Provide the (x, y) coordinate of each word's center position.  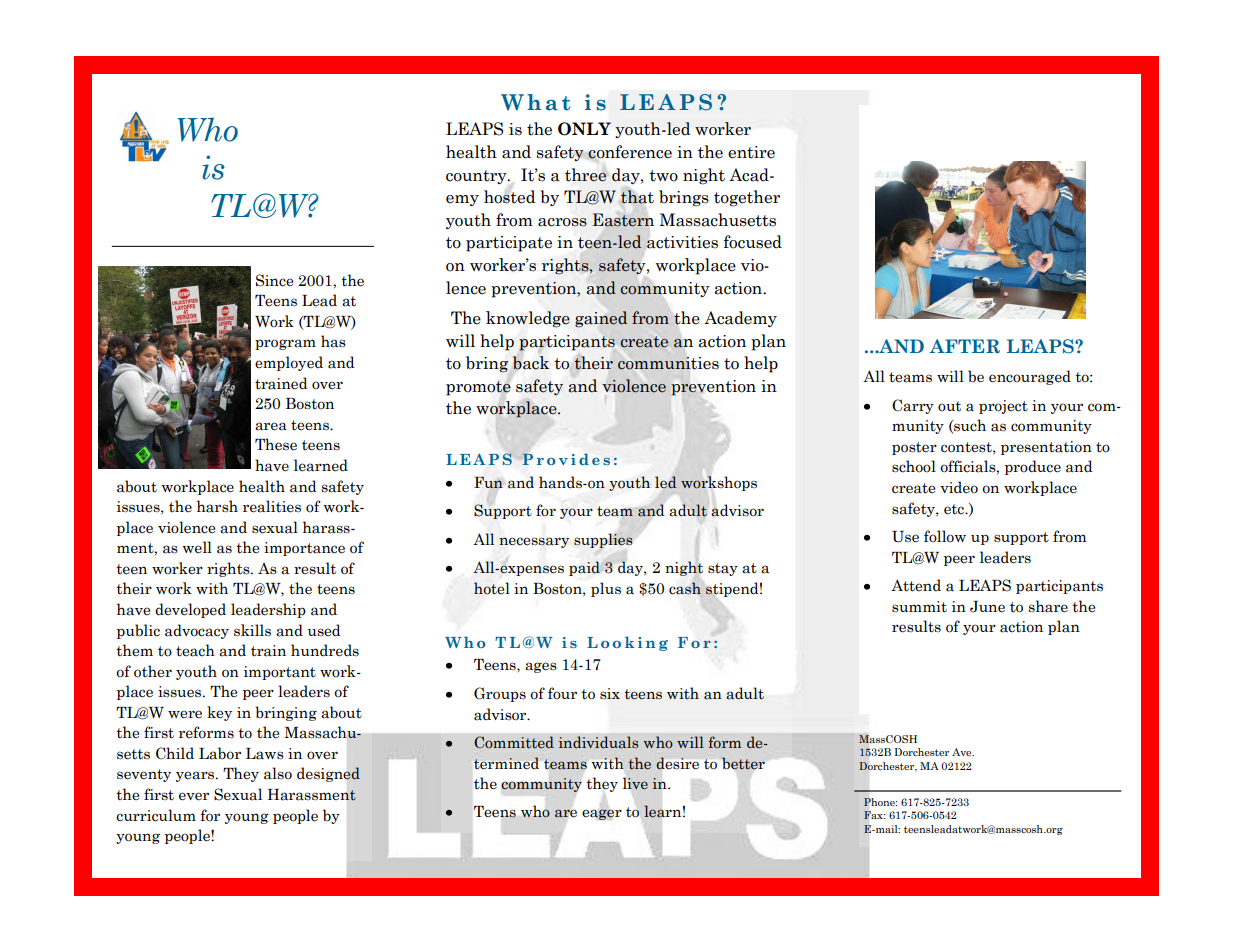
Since (274, 280)
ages (541, 667)
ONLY (584, 129)
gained (601, 319)
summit (919, 607)
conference (629, 152)
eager (602, 814)
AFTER (965, 346)
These (276, 444)
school (914, 466)
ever (194, 796)
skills (252, 630)
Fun (488, 482)
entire (751, 152)
